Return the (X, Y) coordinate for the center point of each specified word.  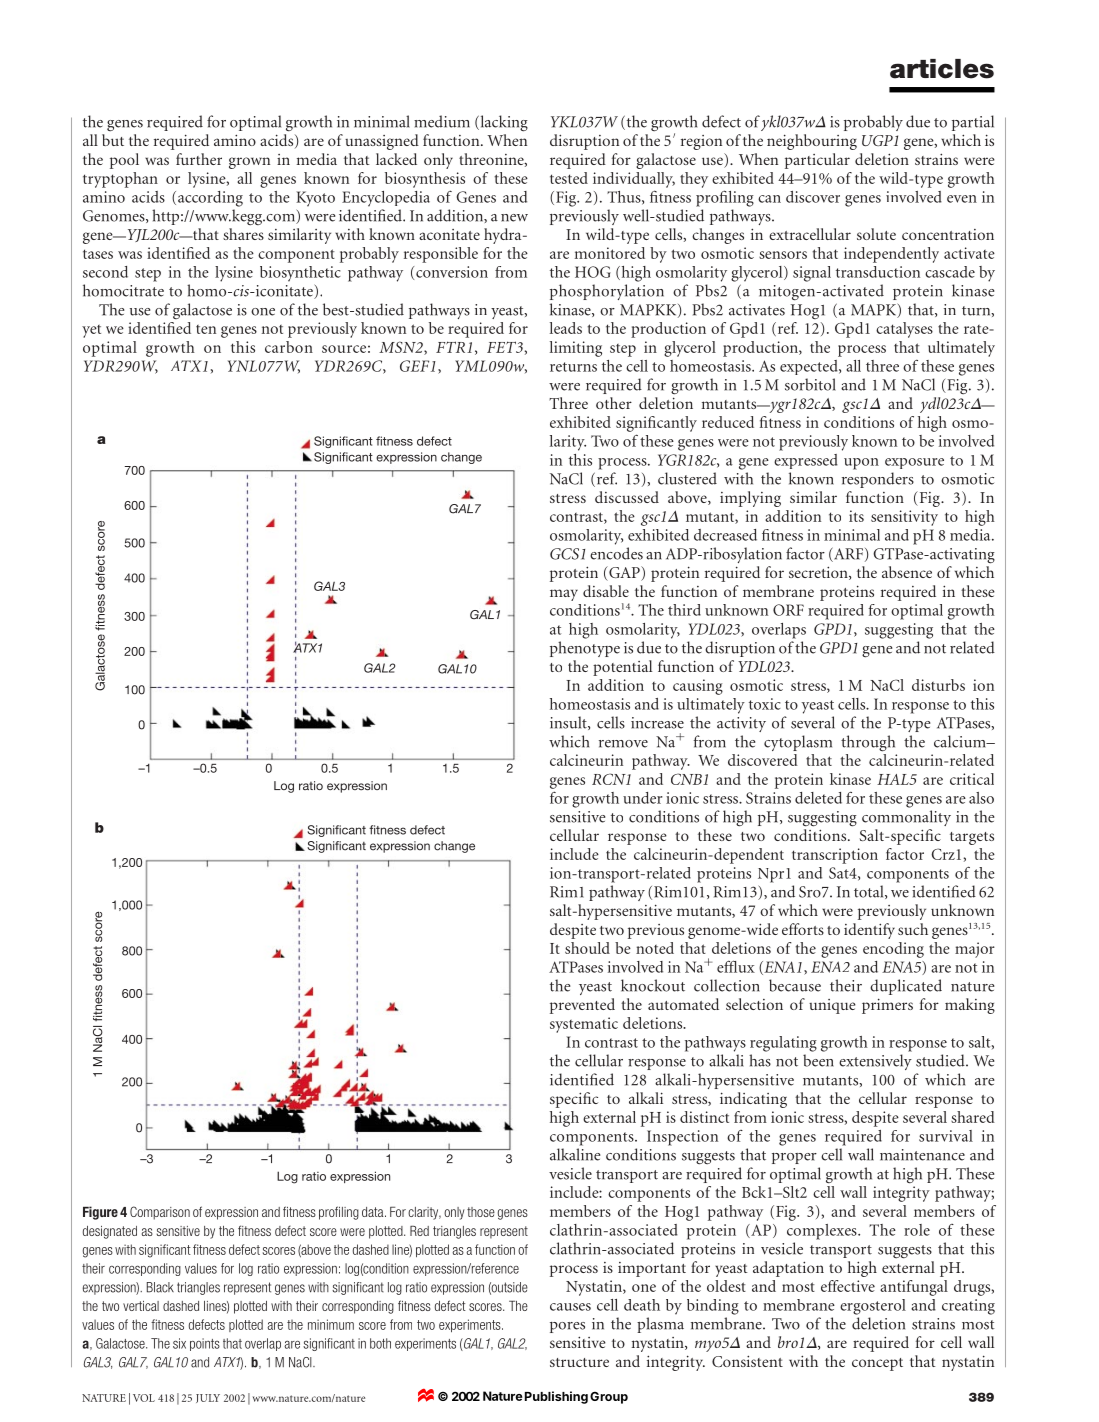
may (564, 595)
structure (579, 1362)
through (868, 743)
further (199, 159)
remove (623, 744)
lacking (503, 123)
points (205, 1344)
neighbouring (812, 142)
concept (877, 1364)
